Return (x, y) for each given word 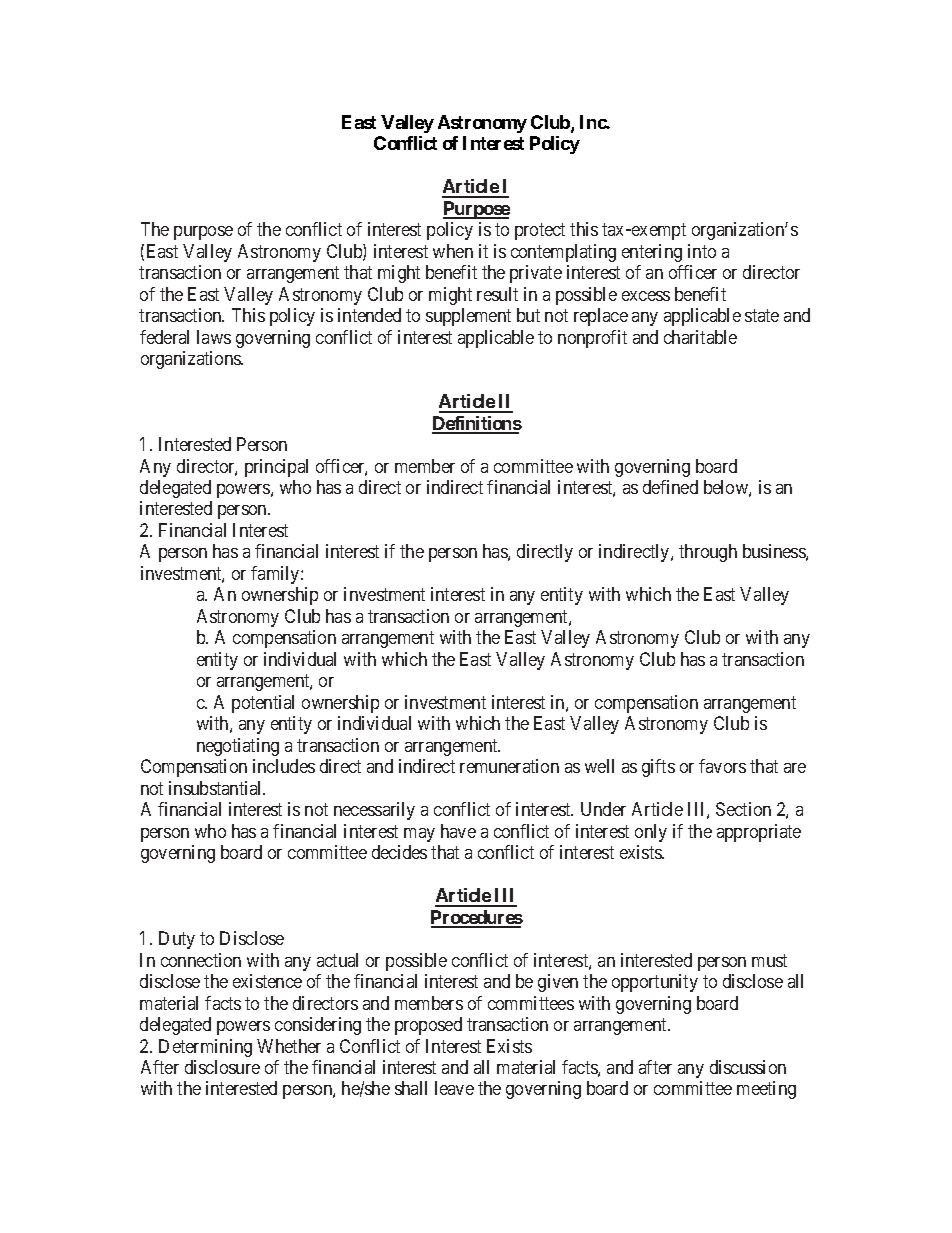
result (497, 294)
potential (263, 704)
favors (722, 766)
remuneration (509, 766)
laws (214, 337)
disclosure (222, 1067)
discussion (748, 1067)
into (702, 251)
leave (454, 1088)
